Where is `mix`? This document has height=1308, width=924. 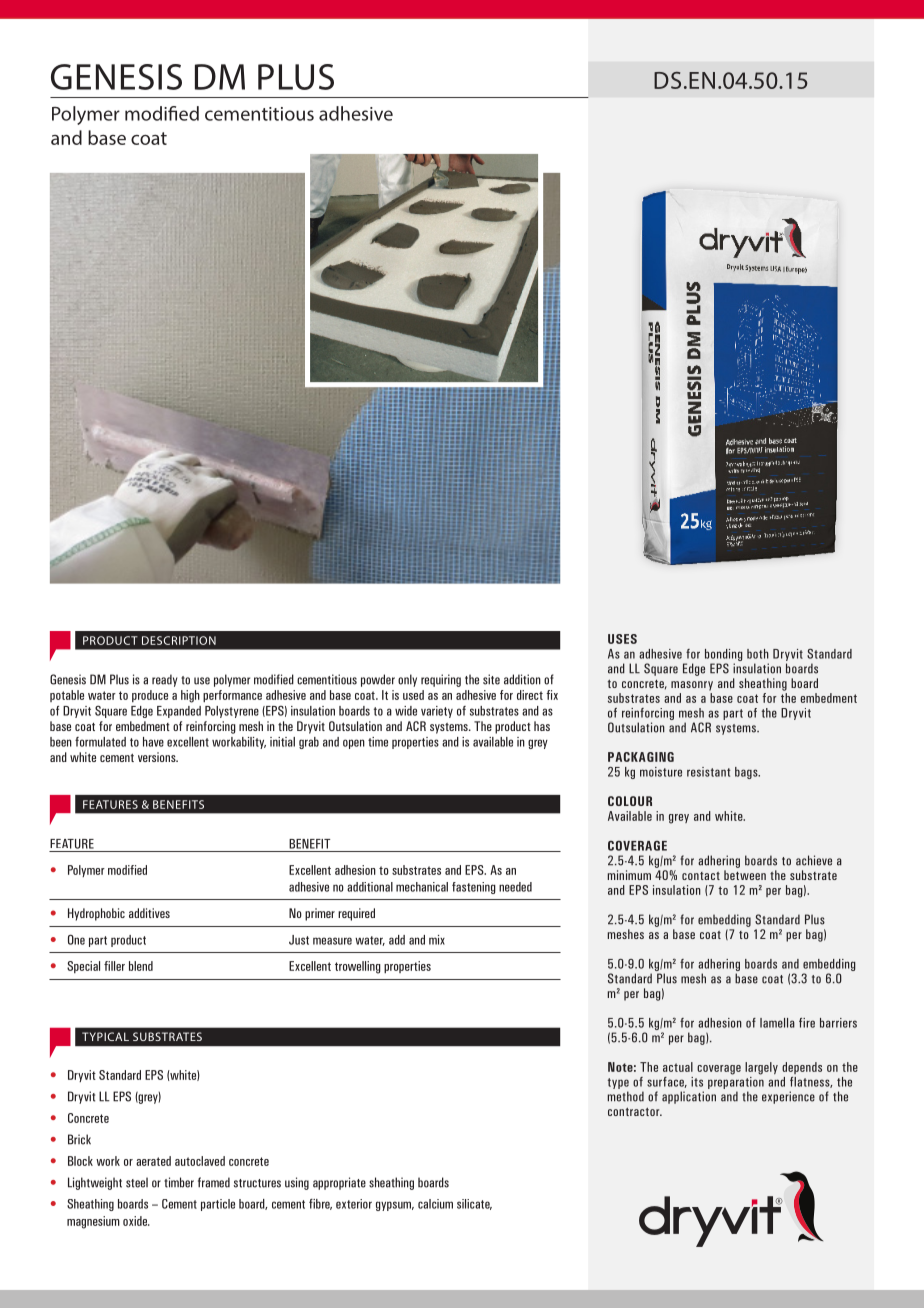 mix is located at coordinates (437, 940).
